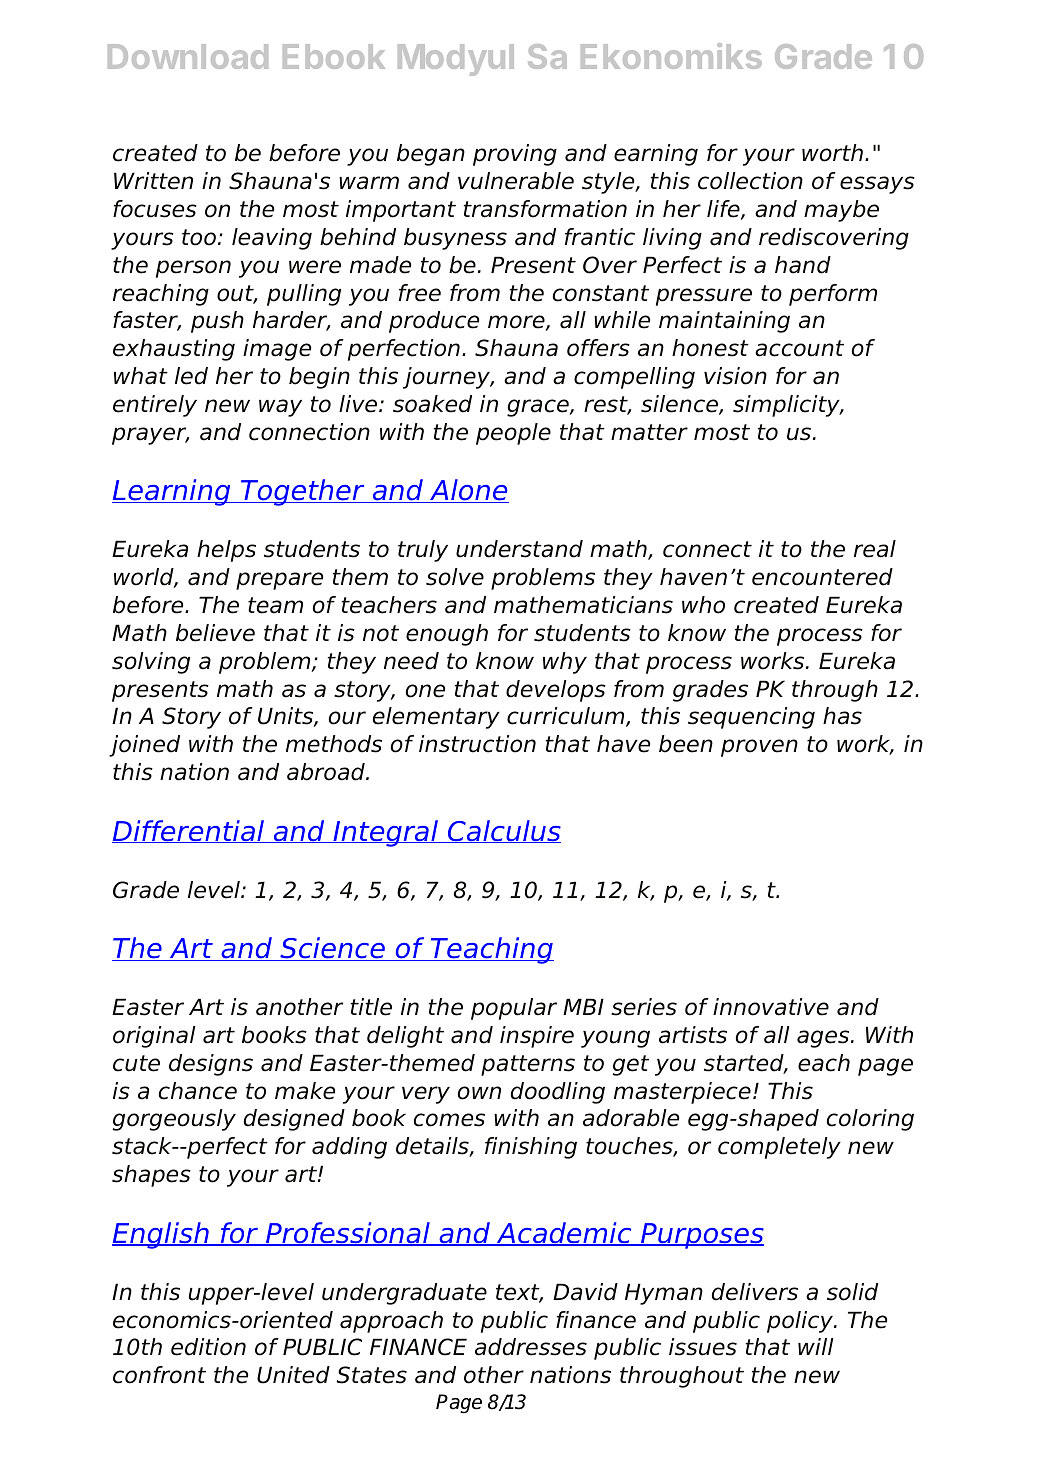 This page has height=1473, width=1038. Describe the element at coordinates (191, 376) in the page. I see `led` at that location.
